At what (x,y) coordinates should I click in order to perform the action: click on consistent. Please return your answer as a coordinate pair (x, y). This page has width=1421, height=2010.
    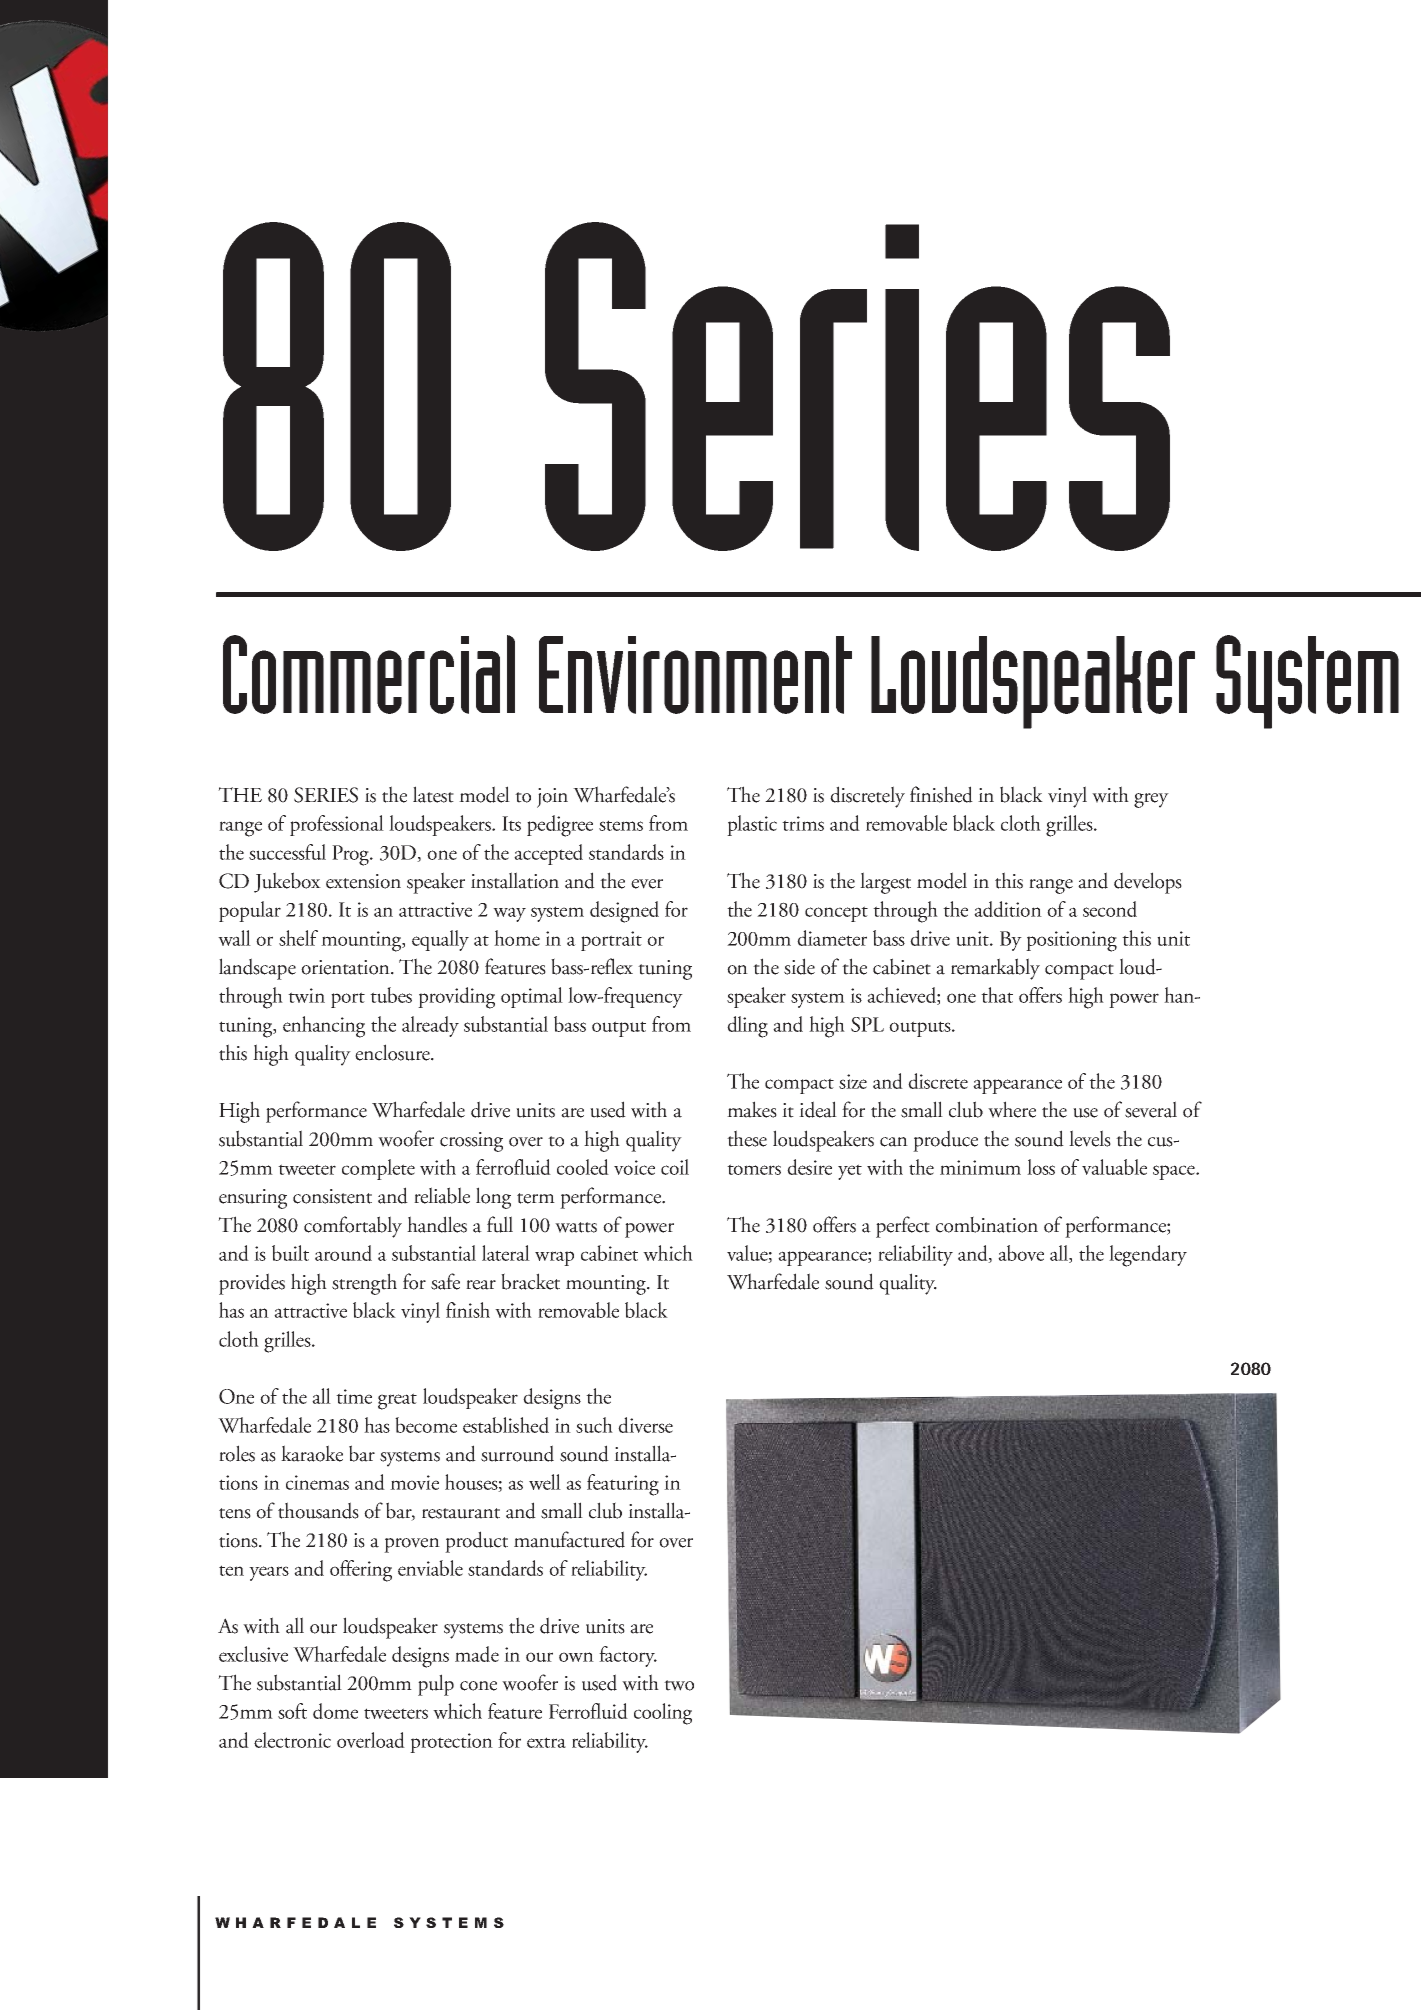
    Looking at the image, I should click on (332, 1196).
